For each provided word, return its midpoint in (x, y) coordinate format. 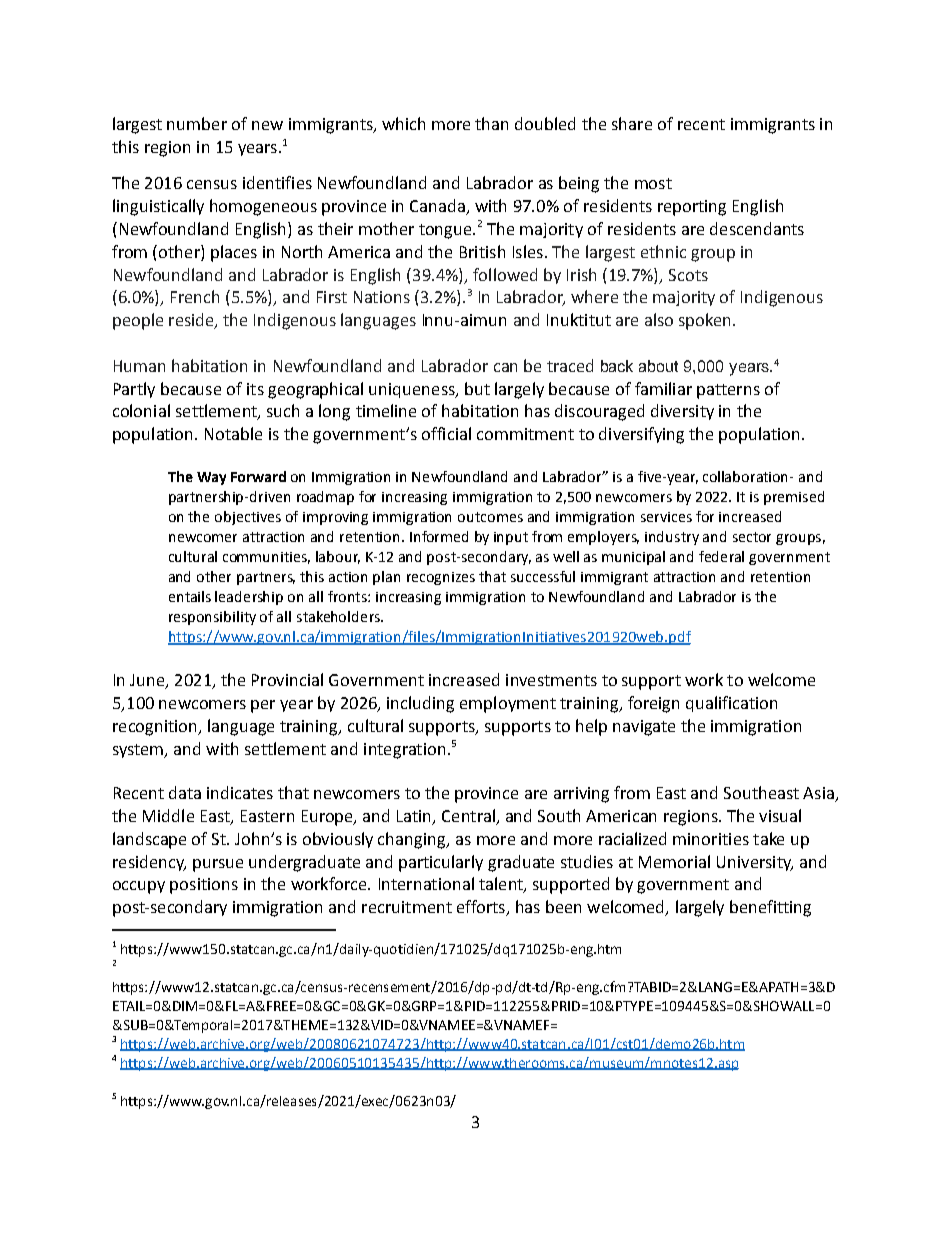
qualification (731, 704)
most (653, 183)
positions (204, 886)
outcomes (490, 517)
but (477, 388)
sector (752, 537)
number (197, 123)
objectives (248, 518)
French (195, 296)
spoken (704, 321)
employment (508, 704)
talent (502, 885)
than (491, 123)
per (263, 706)
